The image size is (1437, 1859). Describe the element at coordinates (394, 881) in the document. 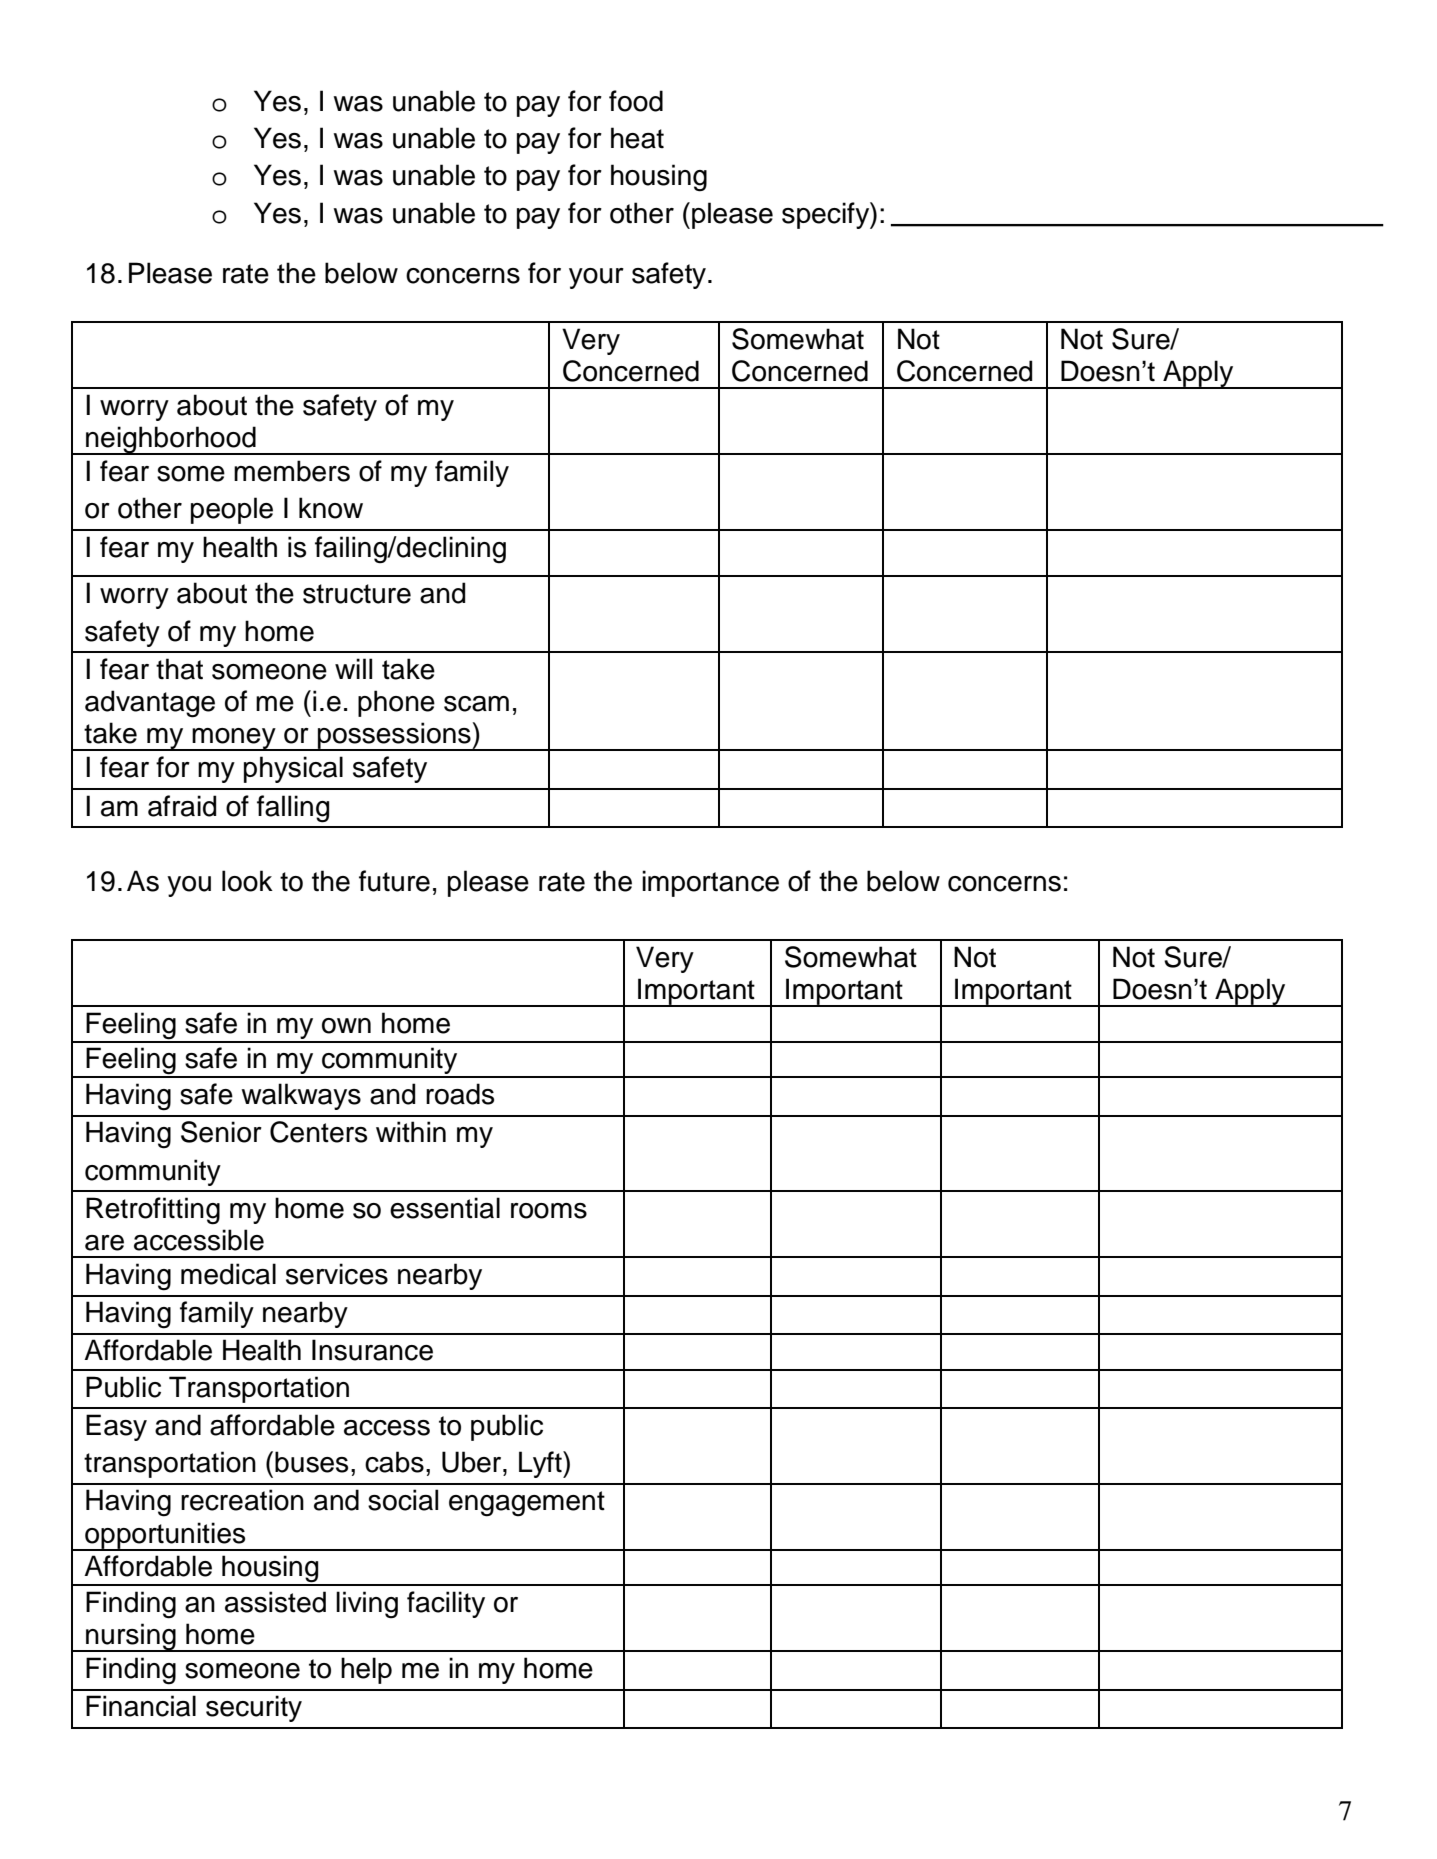

I see `future` at that location.
